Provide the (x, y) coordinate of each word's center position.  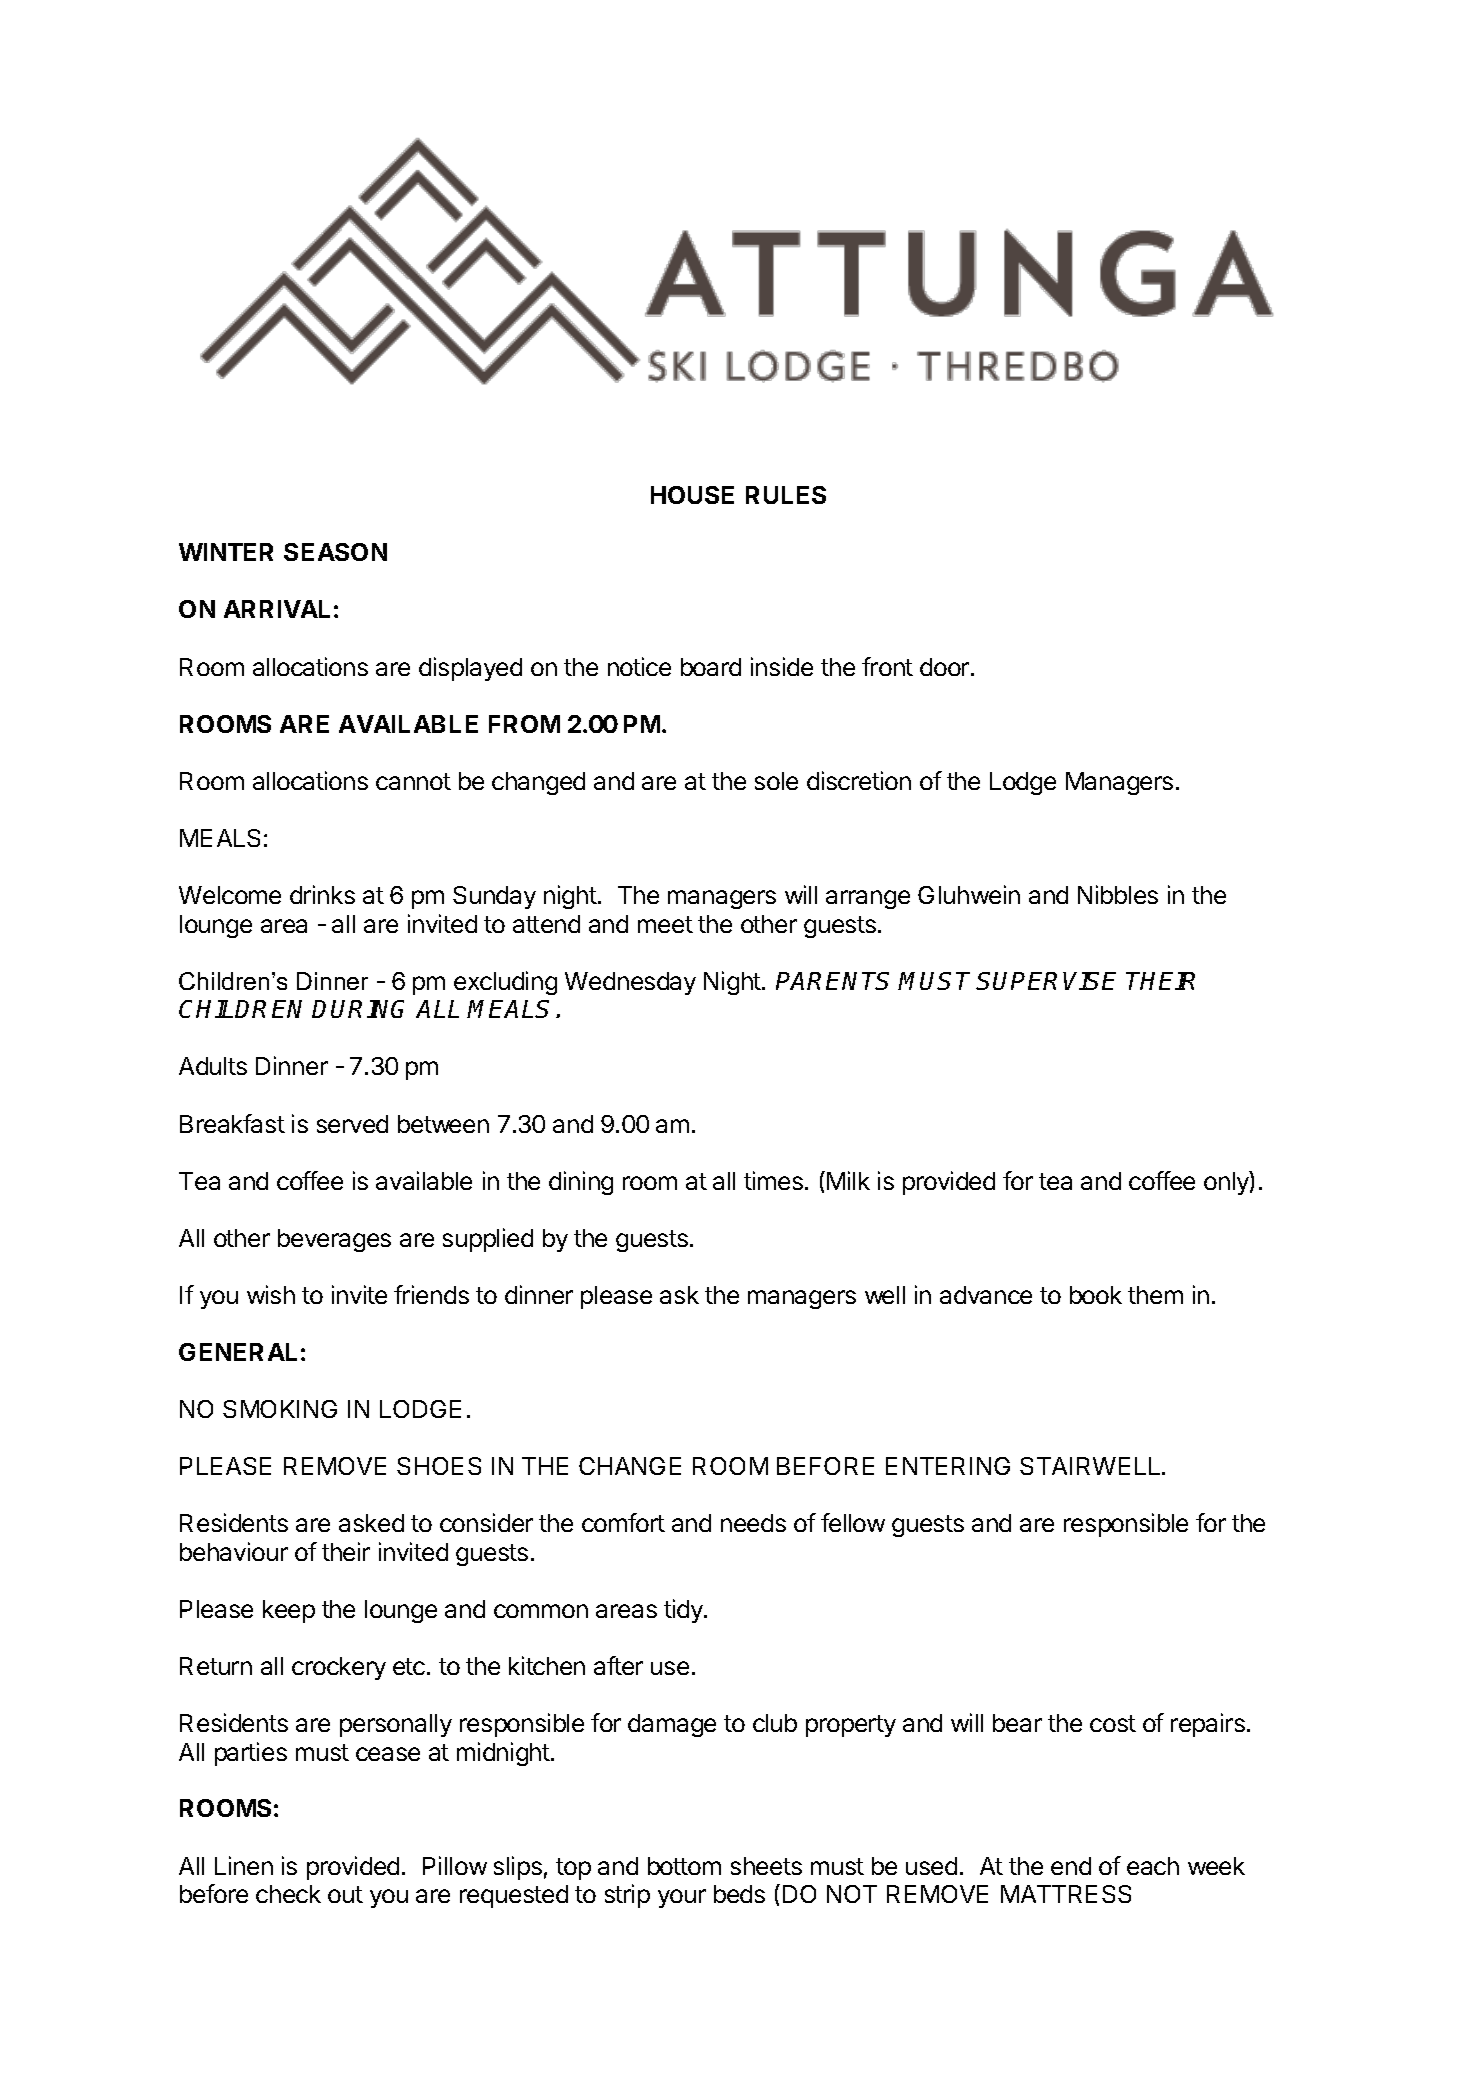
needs (753, 1523)
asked (371, 1523)
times (773, 1180)
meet (665, 924)
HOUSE (692, 495)
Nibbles (1118, 894)
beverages (334, 1240)
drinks (322, 894)
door (944, 667)
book (1096, 1295)
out (345, 1894)
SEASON (335, 552)
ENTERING (948, 1466)
